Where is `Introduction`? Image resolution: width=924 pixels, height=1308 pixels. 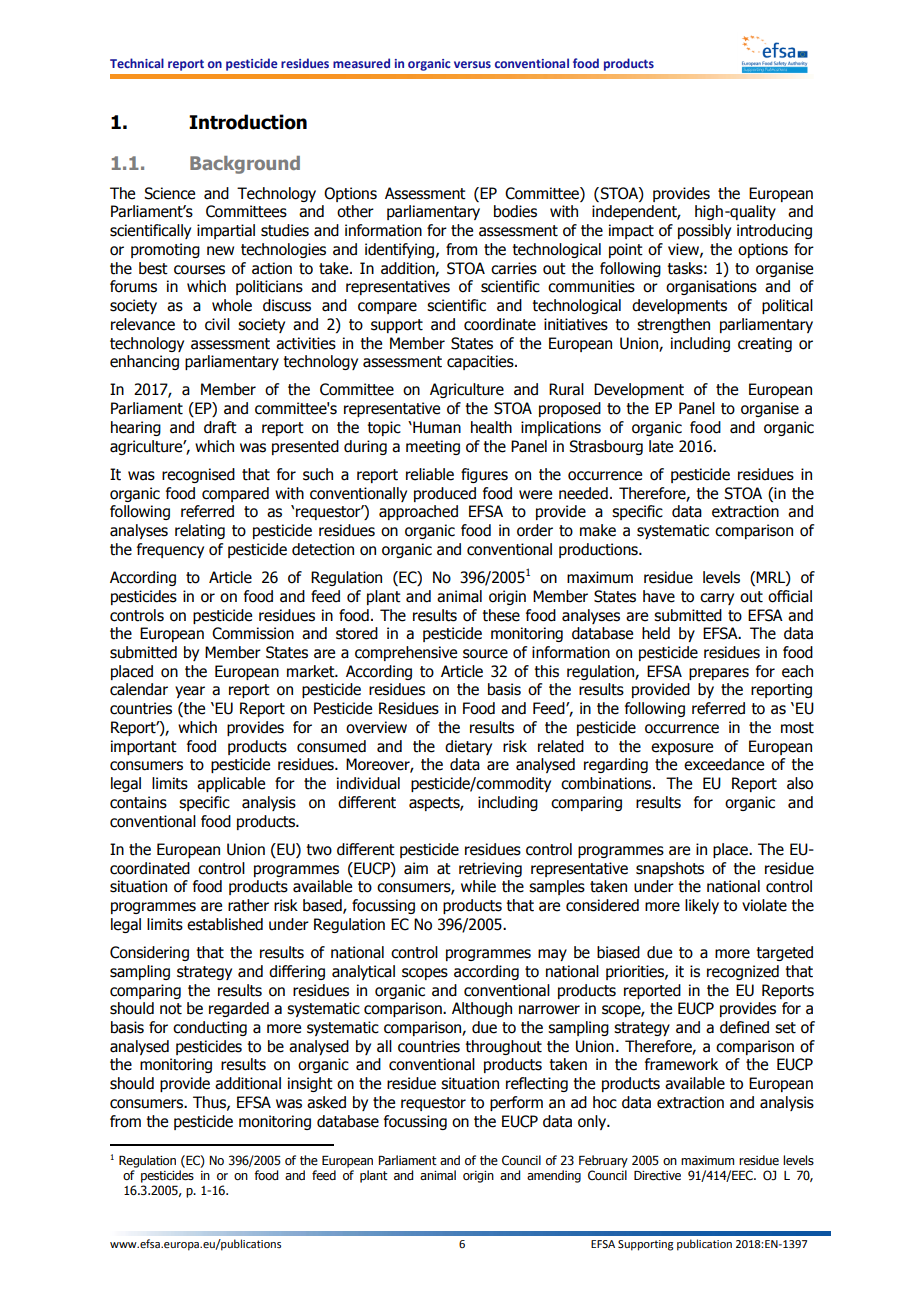
Introduction is located at coordinates (248, 122).
